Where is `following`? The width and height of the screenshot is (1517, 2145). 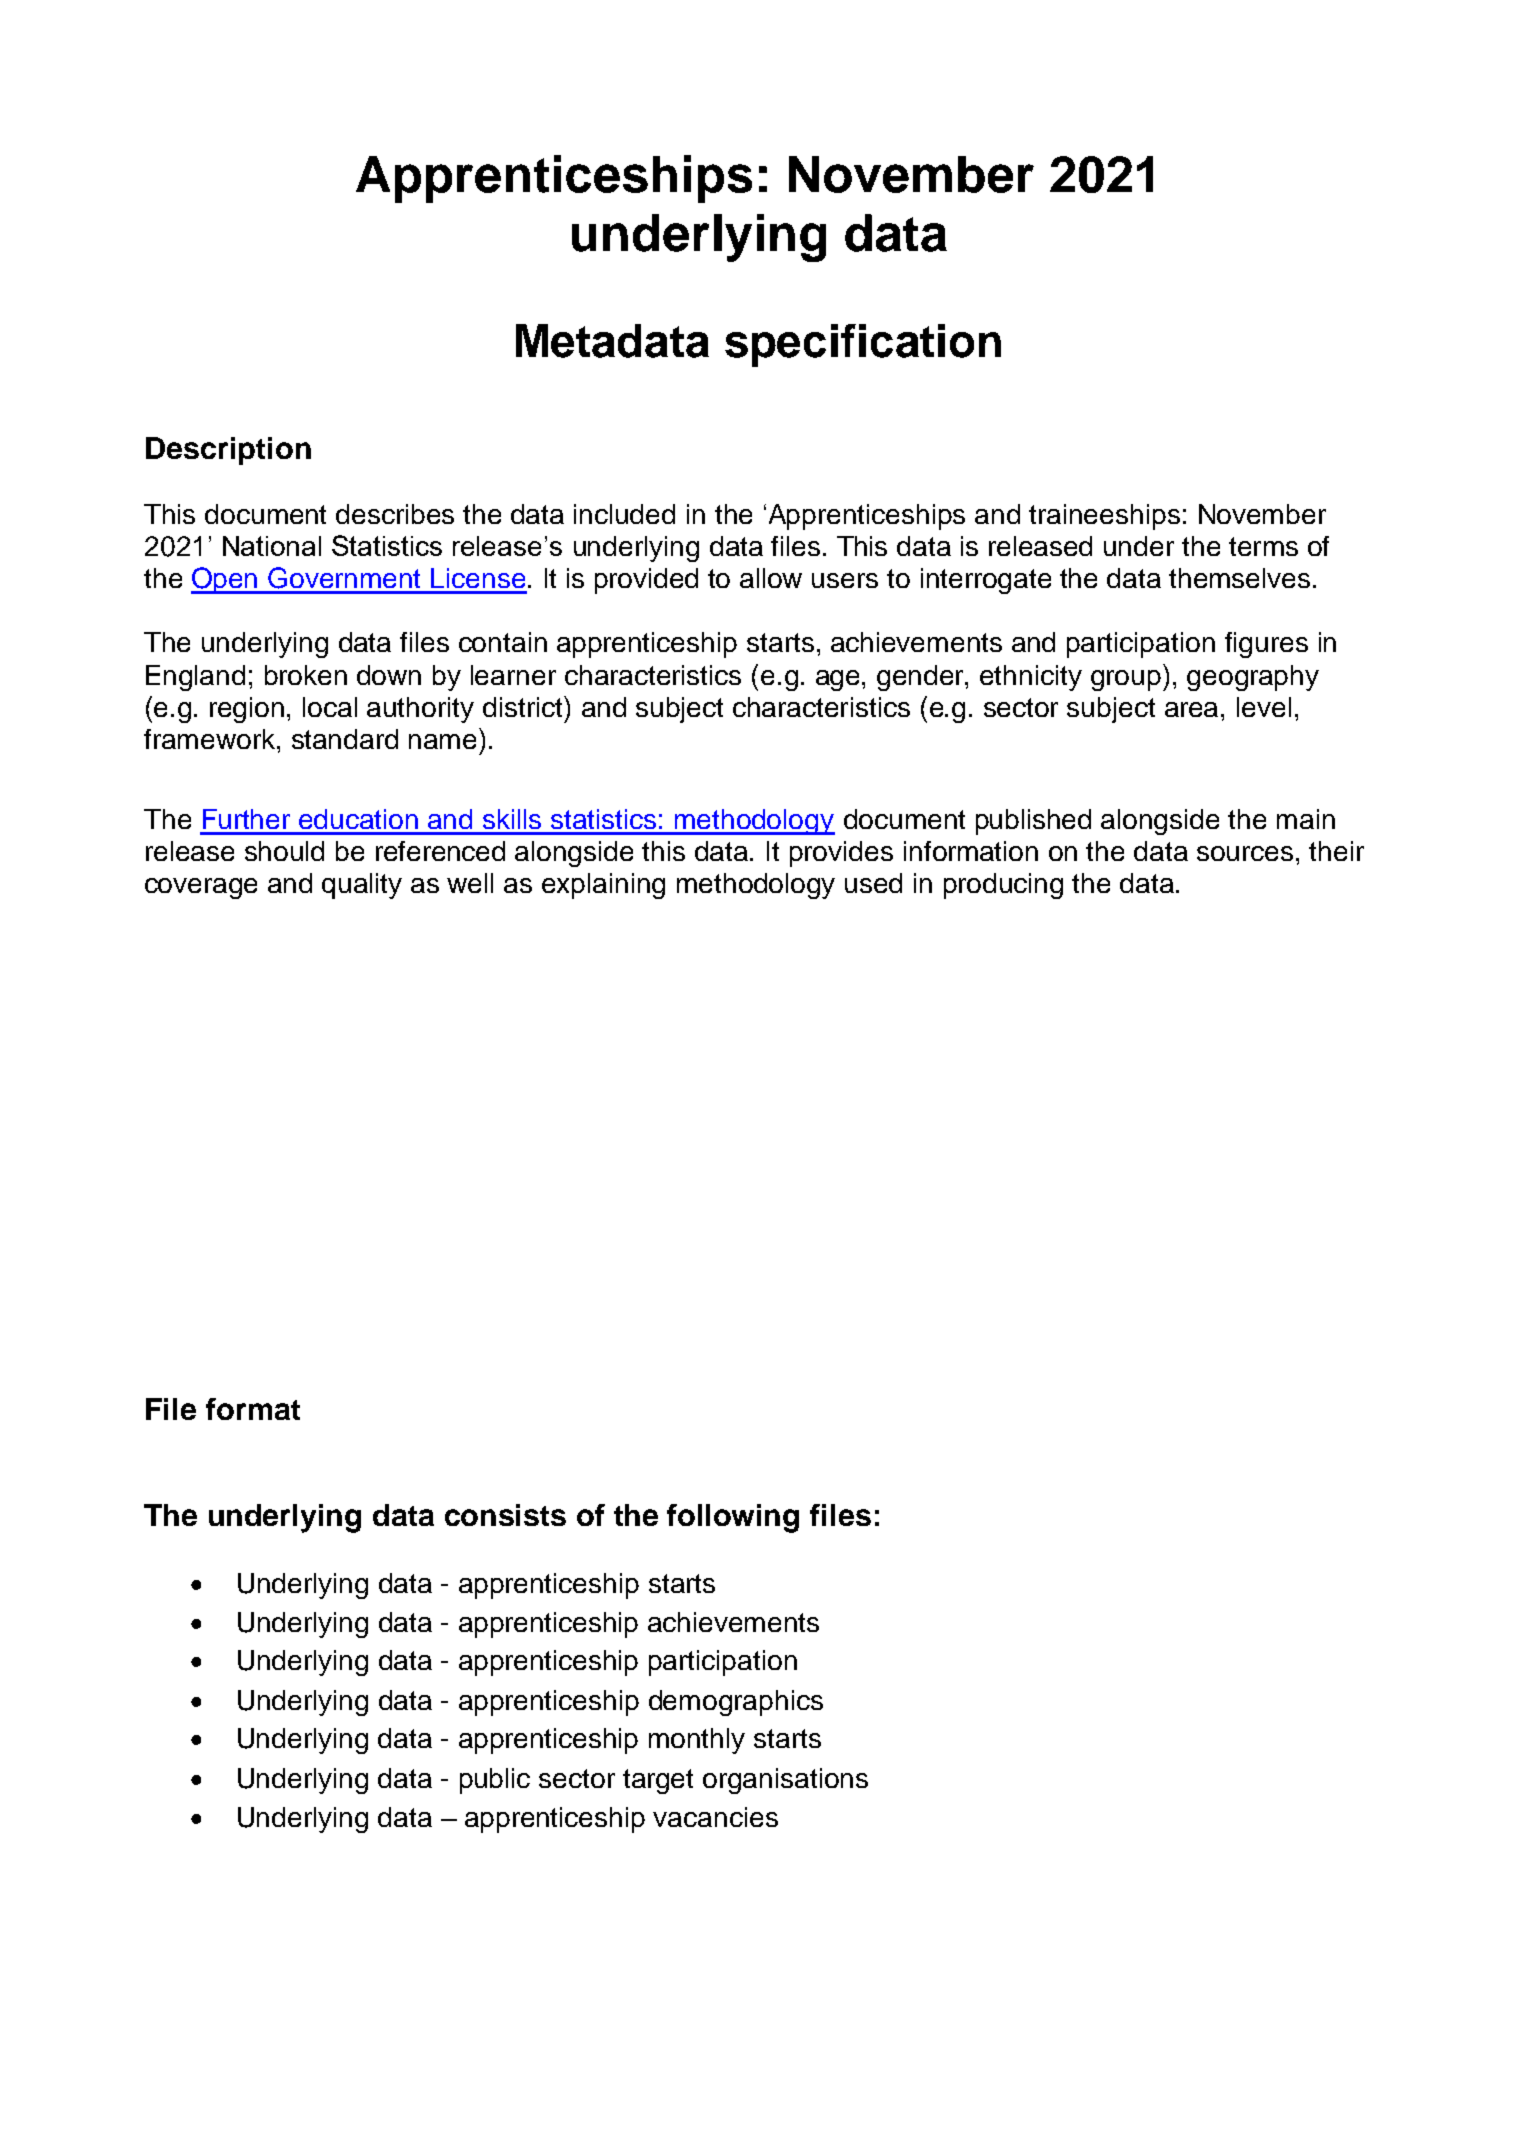
following is located at coordinates (733, 1518).
